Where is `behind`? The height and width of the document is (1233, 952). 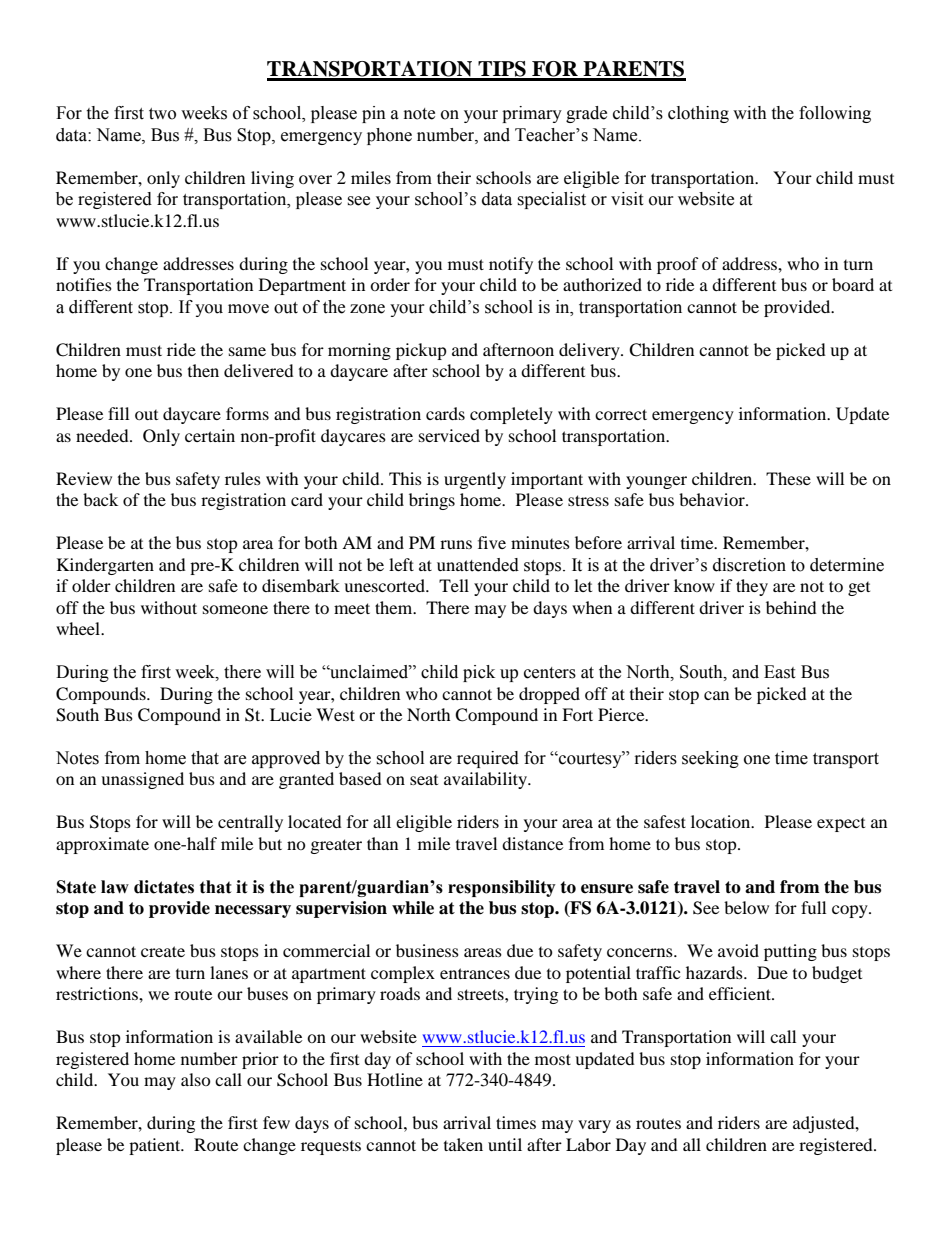
behind is located at coordinates (791, 607).
